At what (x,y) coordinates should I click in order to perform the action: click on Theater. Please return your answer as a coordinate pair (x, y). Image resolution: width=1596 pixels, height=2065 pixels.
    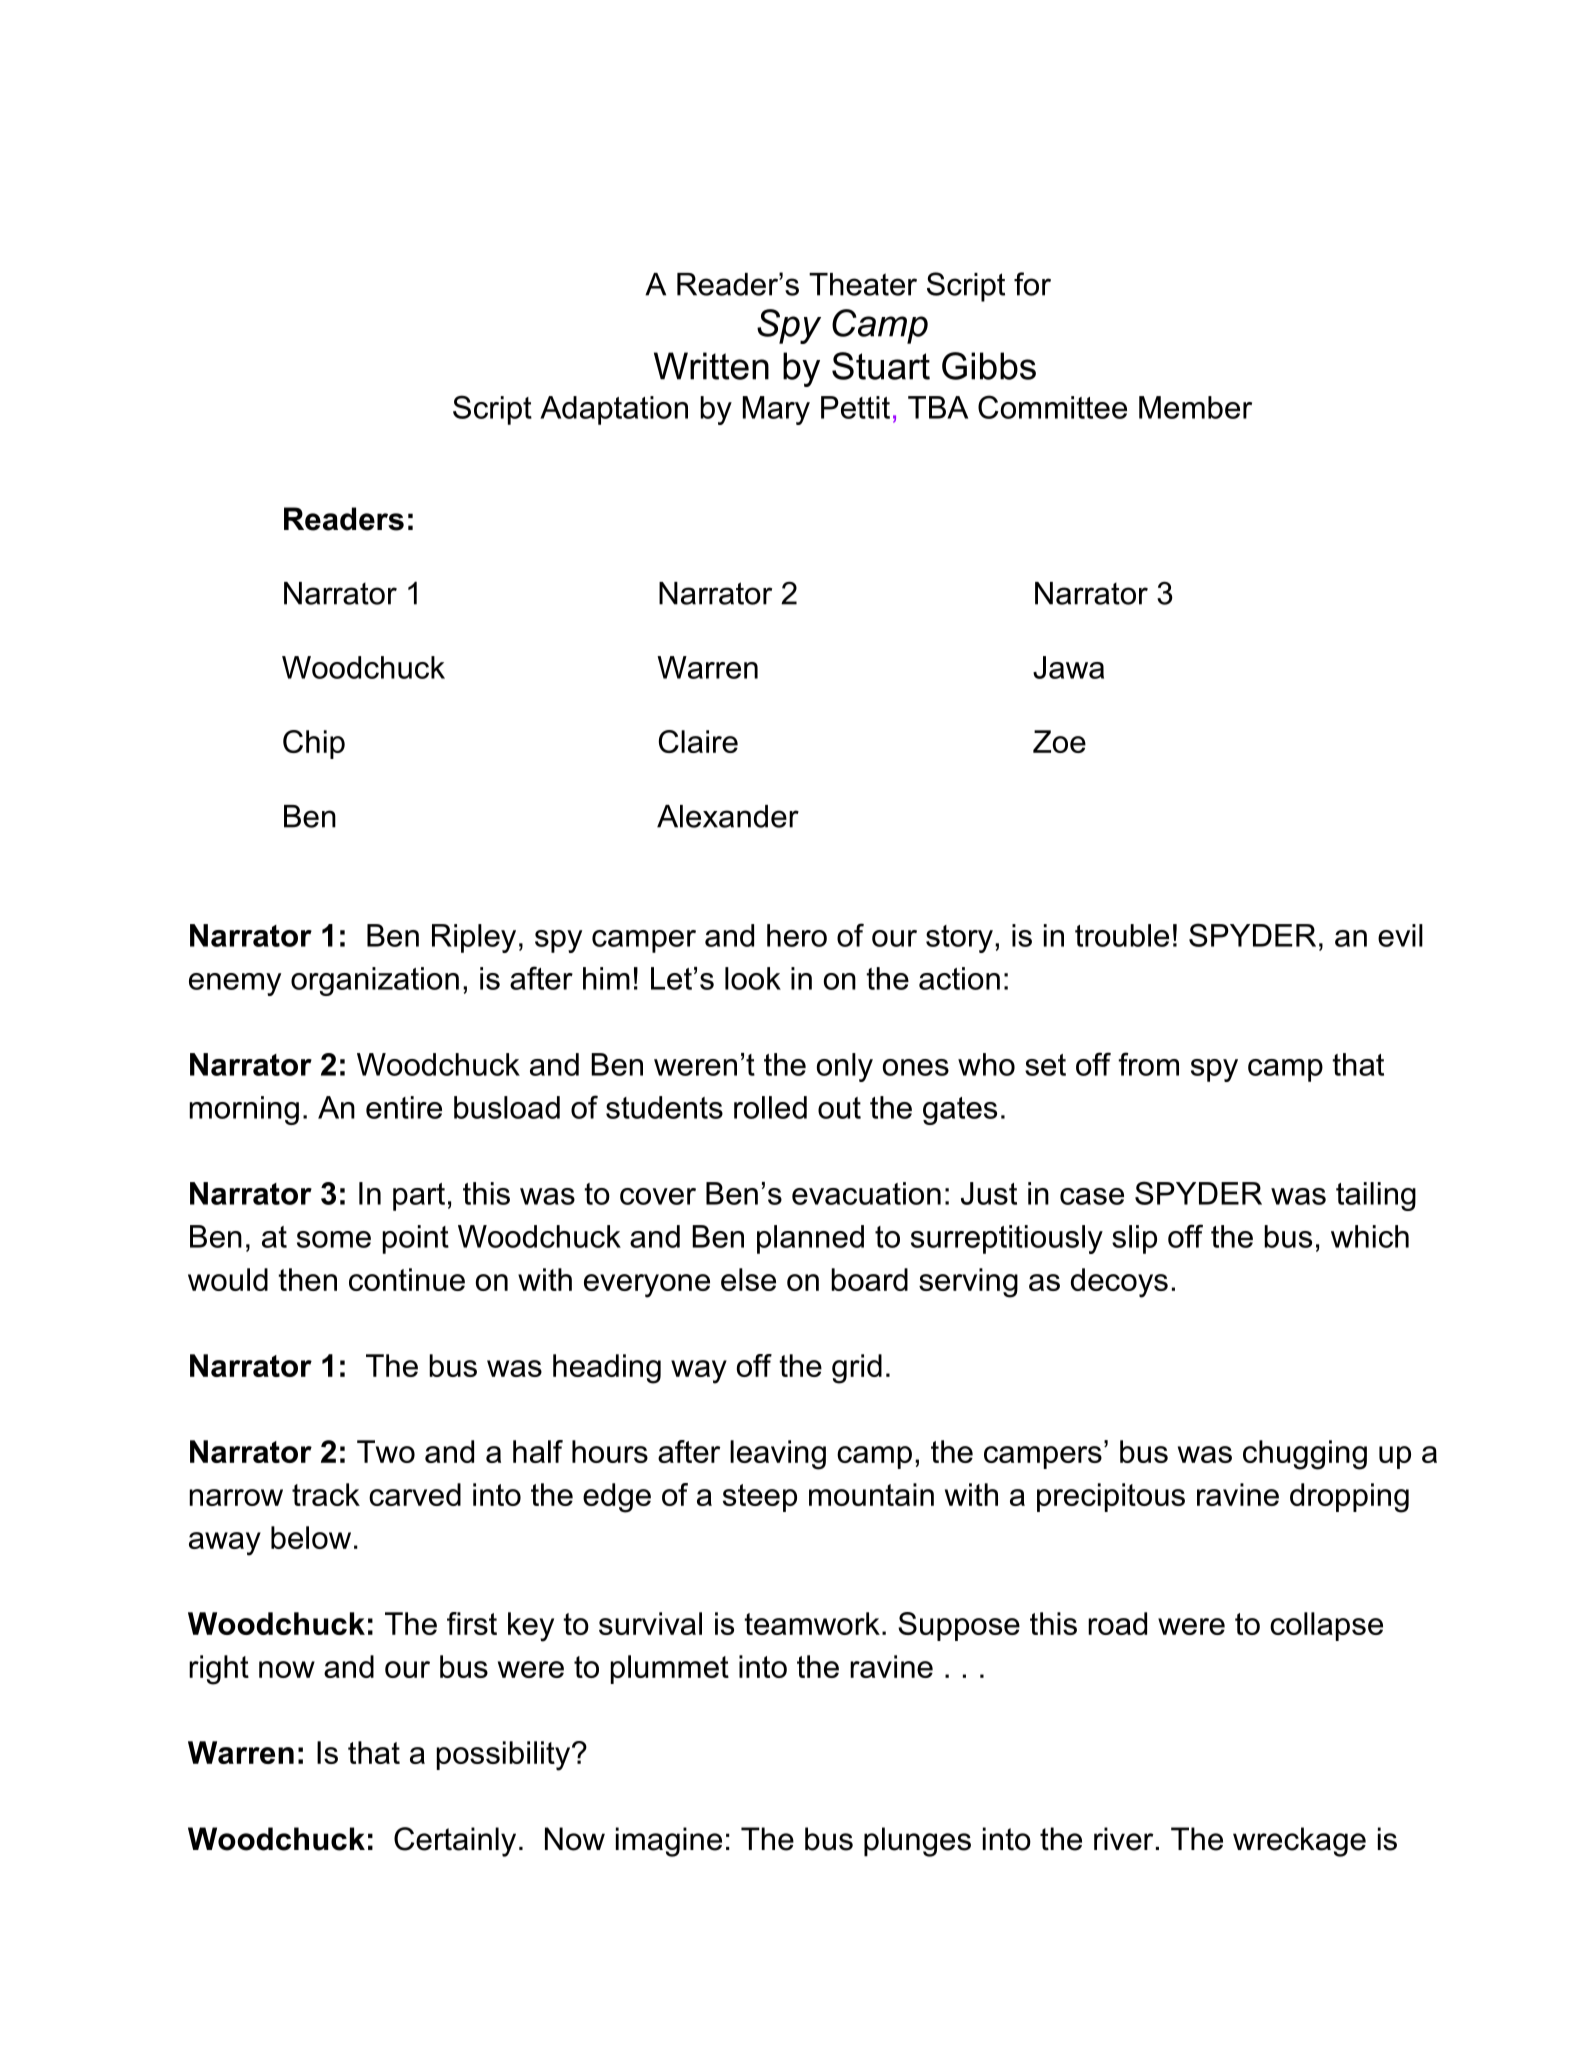
    Looking at the image, I should click on (863, 284).
